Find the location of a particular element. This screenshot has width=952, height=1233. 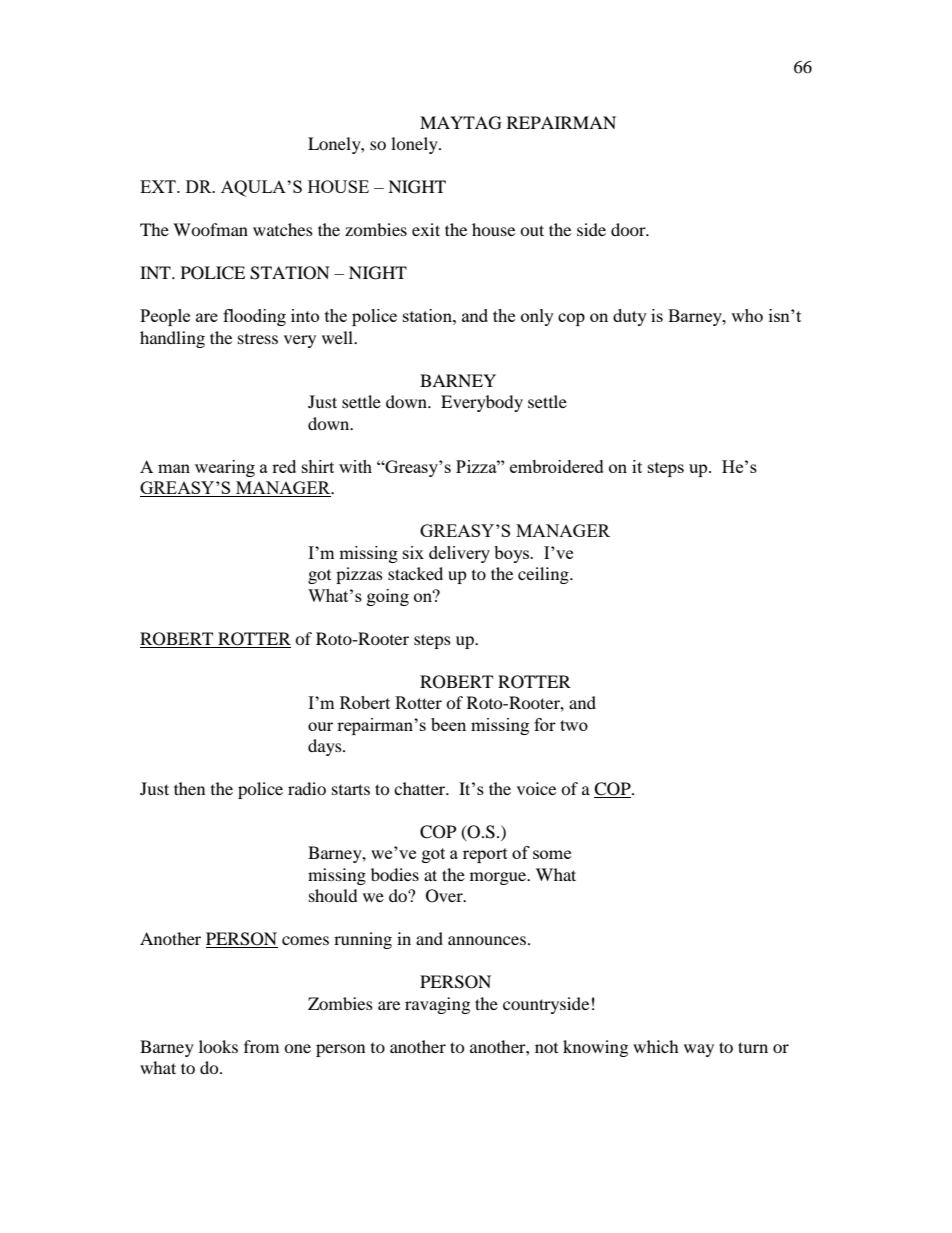

stacked is located at coordinates (415, 573).
